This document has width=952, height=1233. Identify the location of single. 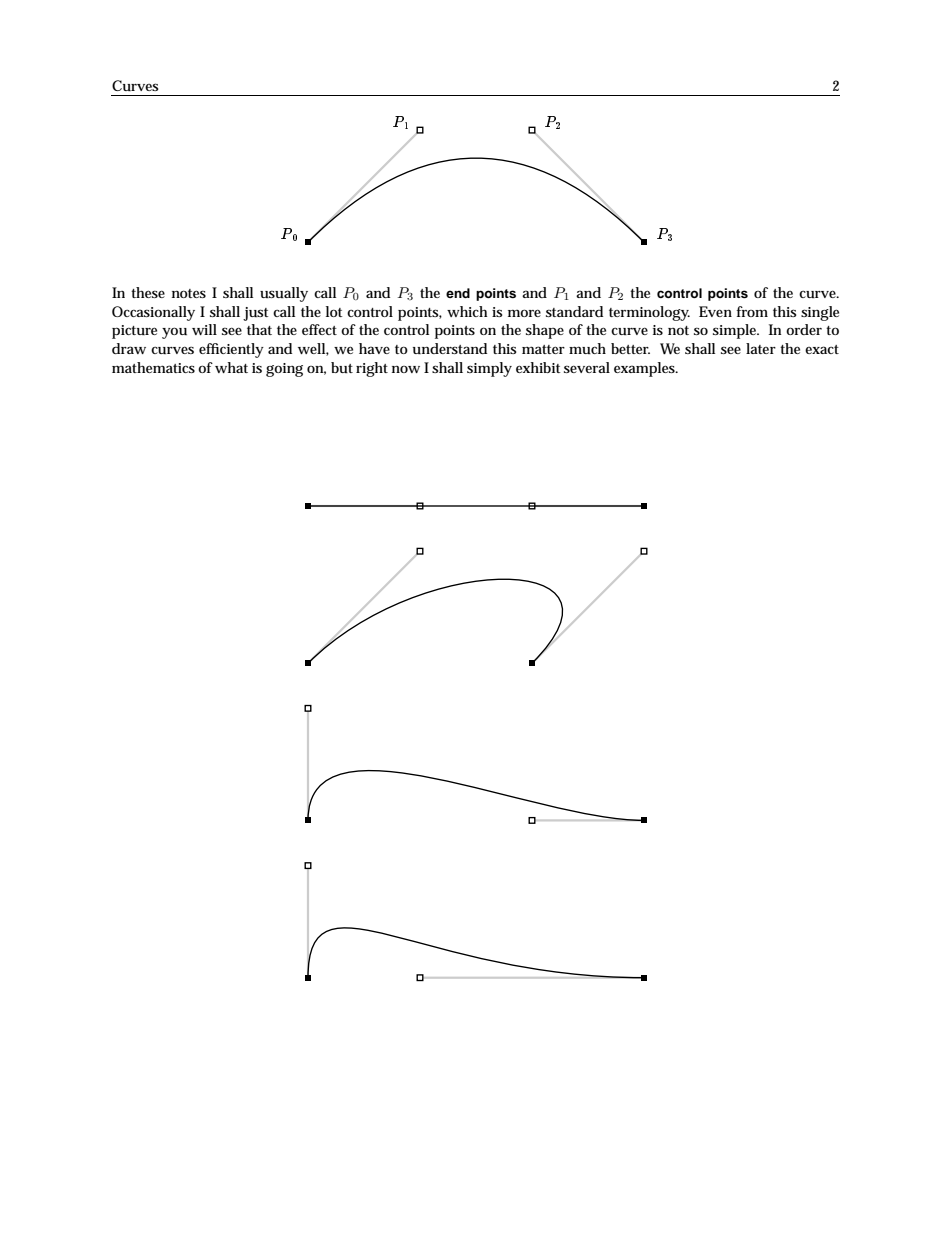
(820, 313).
